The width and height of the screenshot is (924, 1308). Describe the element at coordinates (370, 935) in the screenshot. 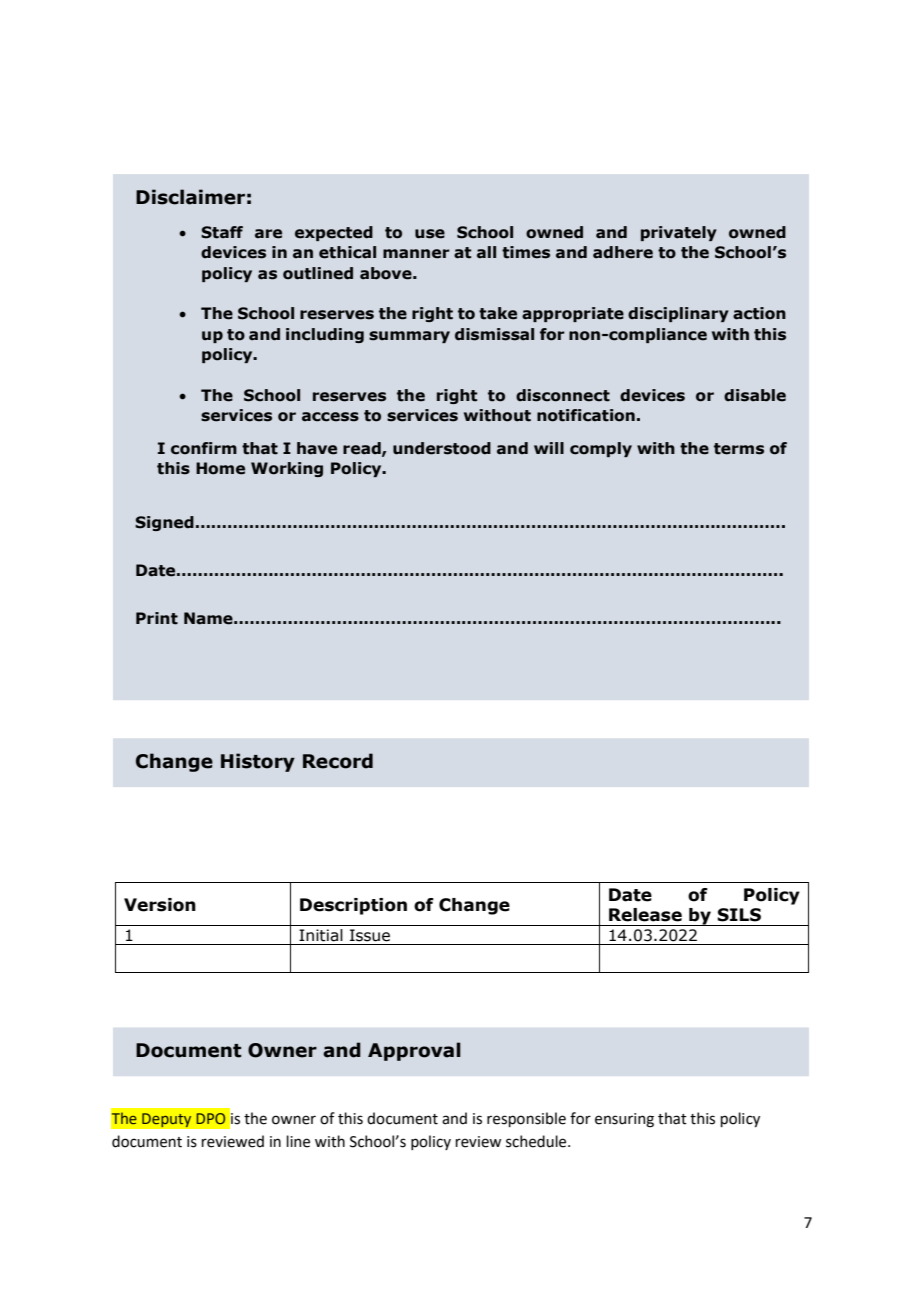

I see `Issue` at that location.
